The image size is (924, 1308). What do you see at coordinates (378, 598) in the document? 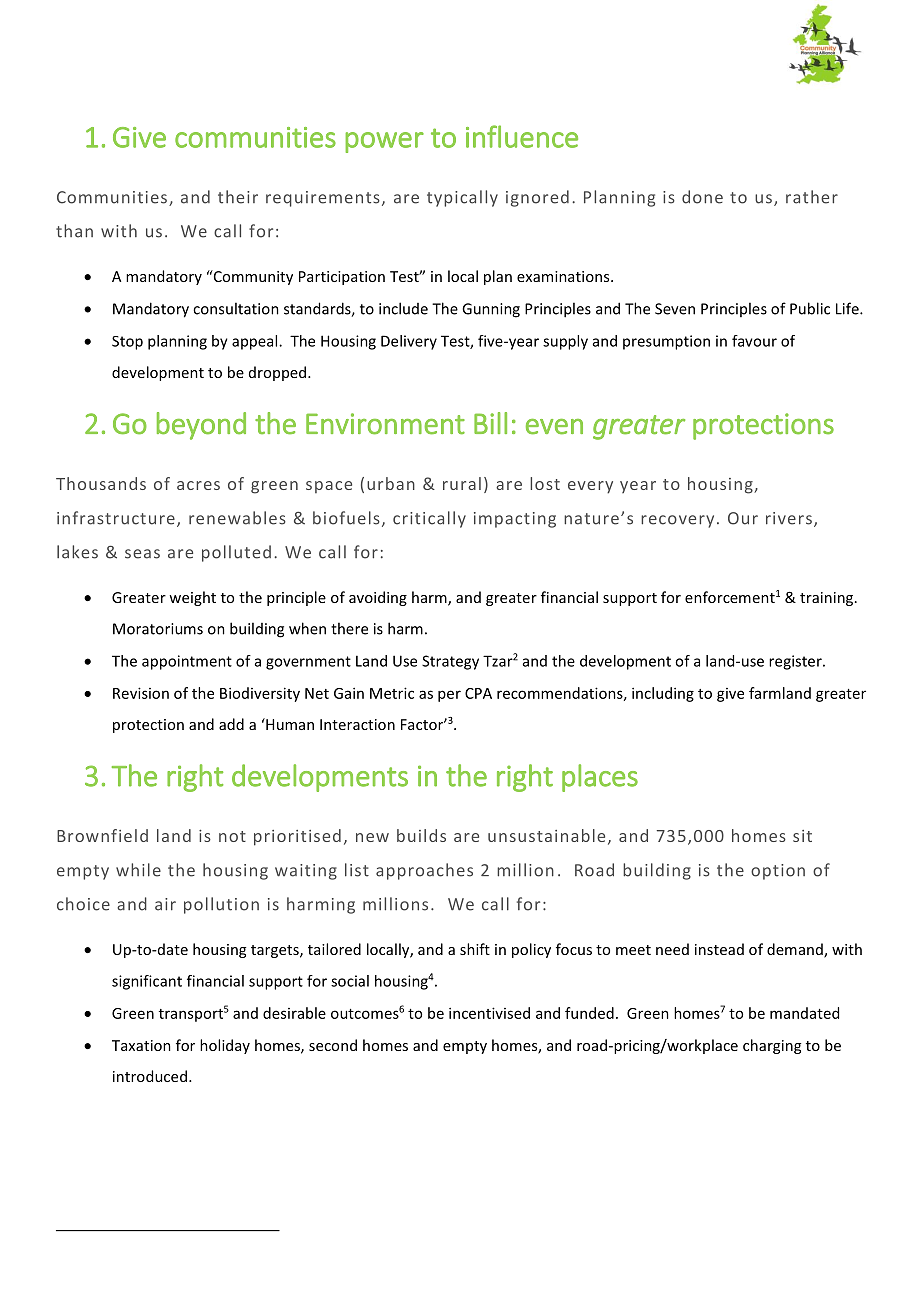
I see `avoiding` at bounding box center [378, 598].
